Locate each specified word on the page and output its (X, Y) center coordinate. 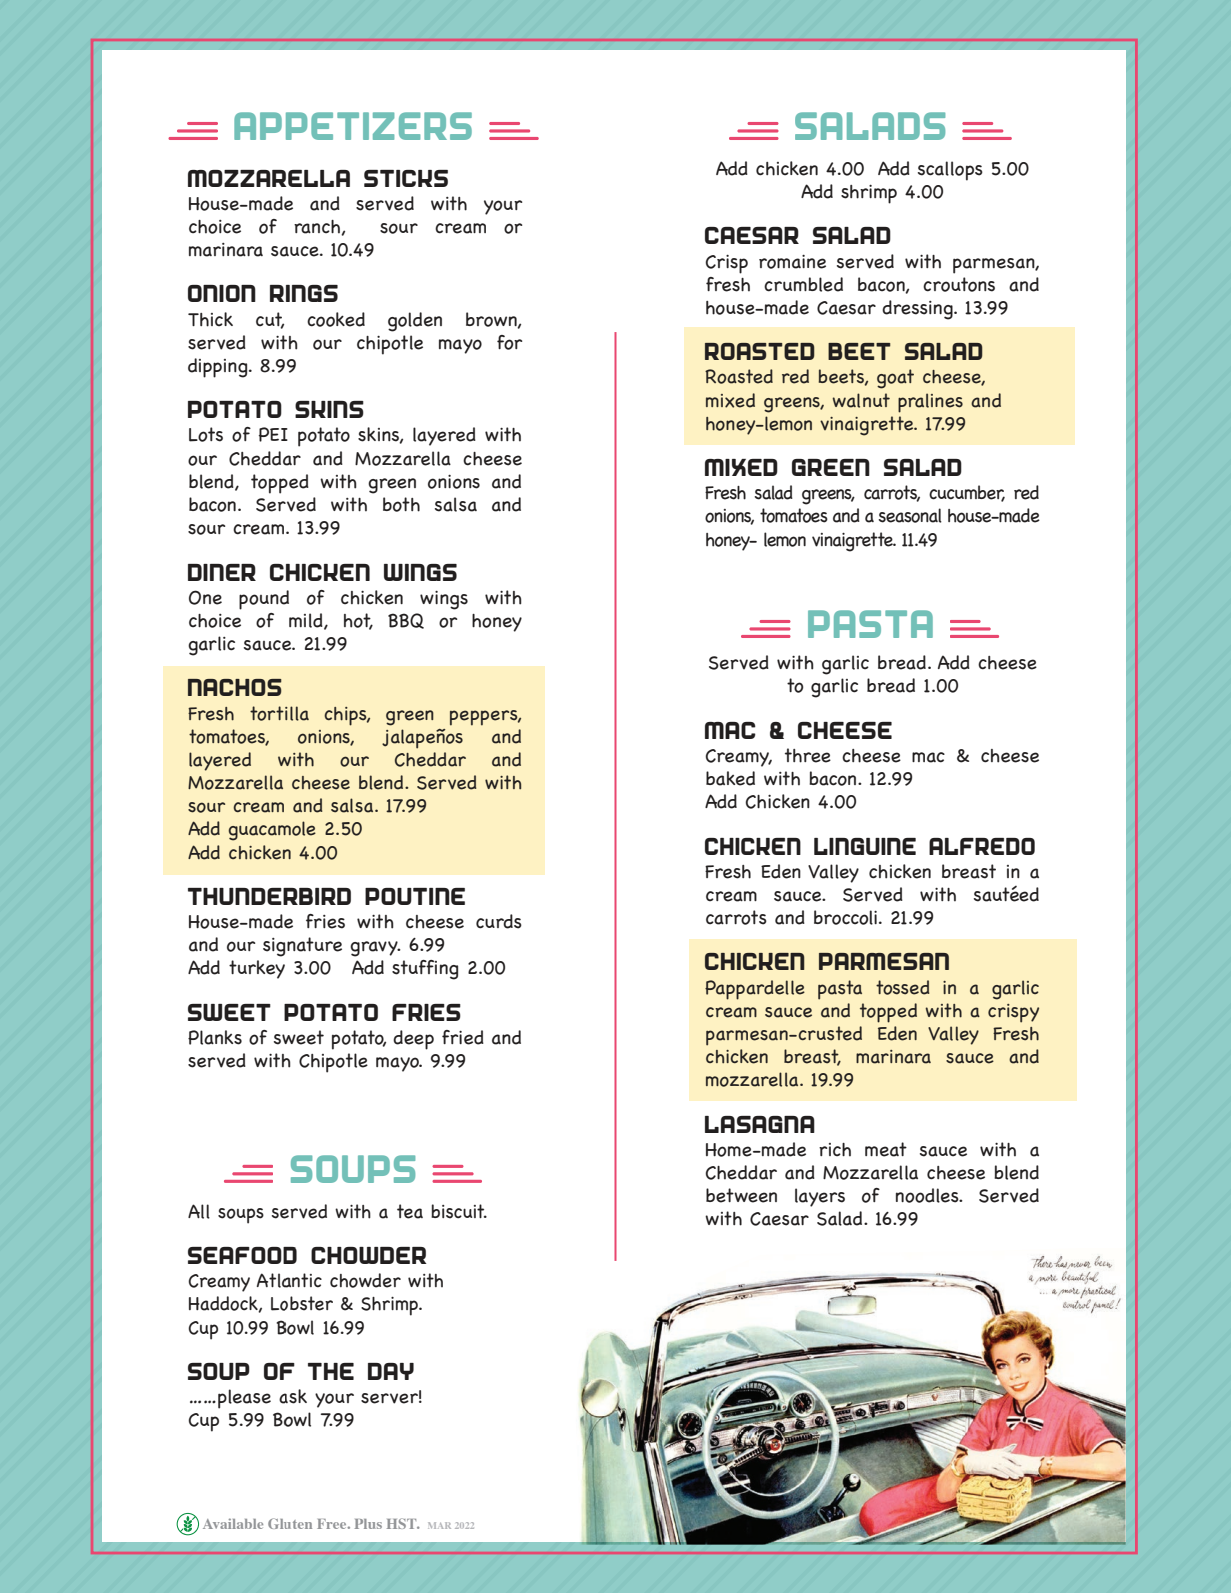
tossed (902, 987)
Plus (368, 1524)
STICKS (406, 178)
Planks (215, 1037)
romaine (792, 262)
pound (264, 600)
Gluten (290, 1523)
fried (463, 1037)
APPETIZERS (353, 126)
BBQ (406, 621)
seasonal (910, 515)
